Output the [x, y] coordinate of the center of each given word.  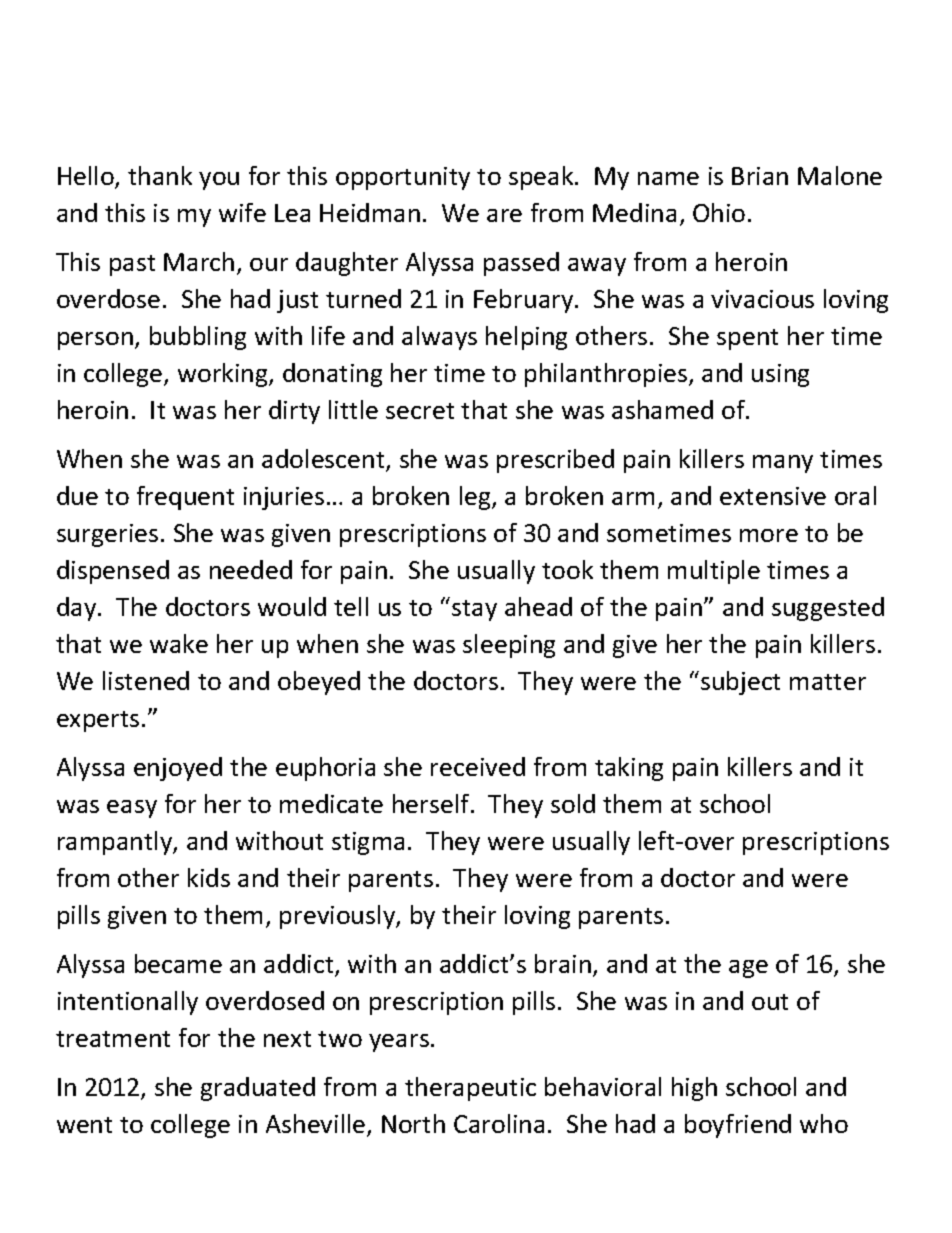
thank [160, 175]
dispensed [113, 572]
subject [740, 683]
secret [420, 411]
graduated [258, 1089]
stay [474, 610]
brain [563, 963]
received [478, 766]
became [178, 963]
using [780, 375]
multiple [714, 572]
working [224, 375]
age [748, 969]
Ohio [719, 212]
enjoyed [178, 769]
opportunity [403, 178]
